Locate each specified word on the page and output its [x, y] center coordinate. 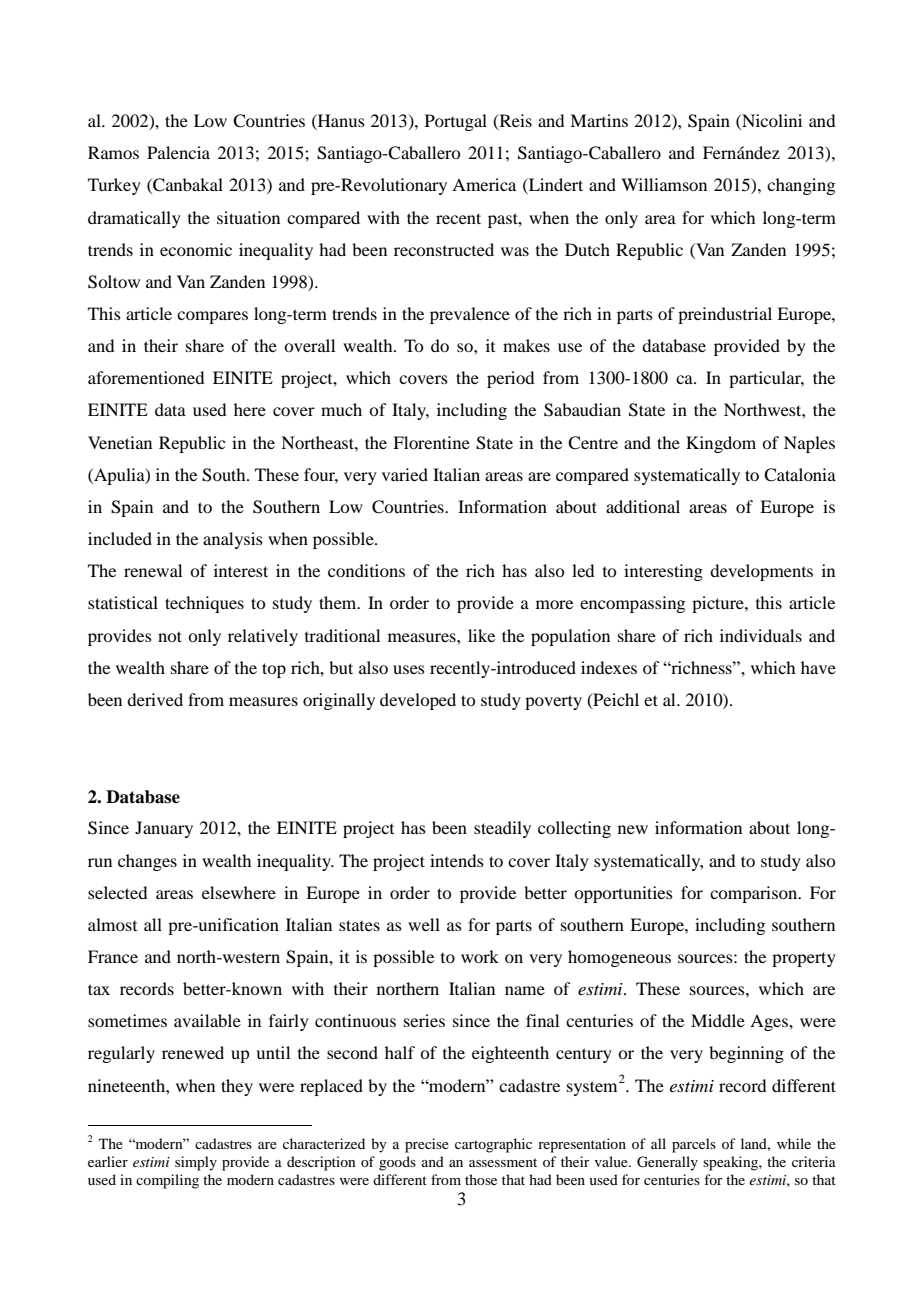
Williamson [664, 184]
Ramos [113, 152]
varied [405, 474]
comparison [755, 894]
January [164, 829]
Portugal [456, 122]
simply [196, 1163]
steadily [502, 829]
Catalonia [800, 475]
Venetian [120, 442]
